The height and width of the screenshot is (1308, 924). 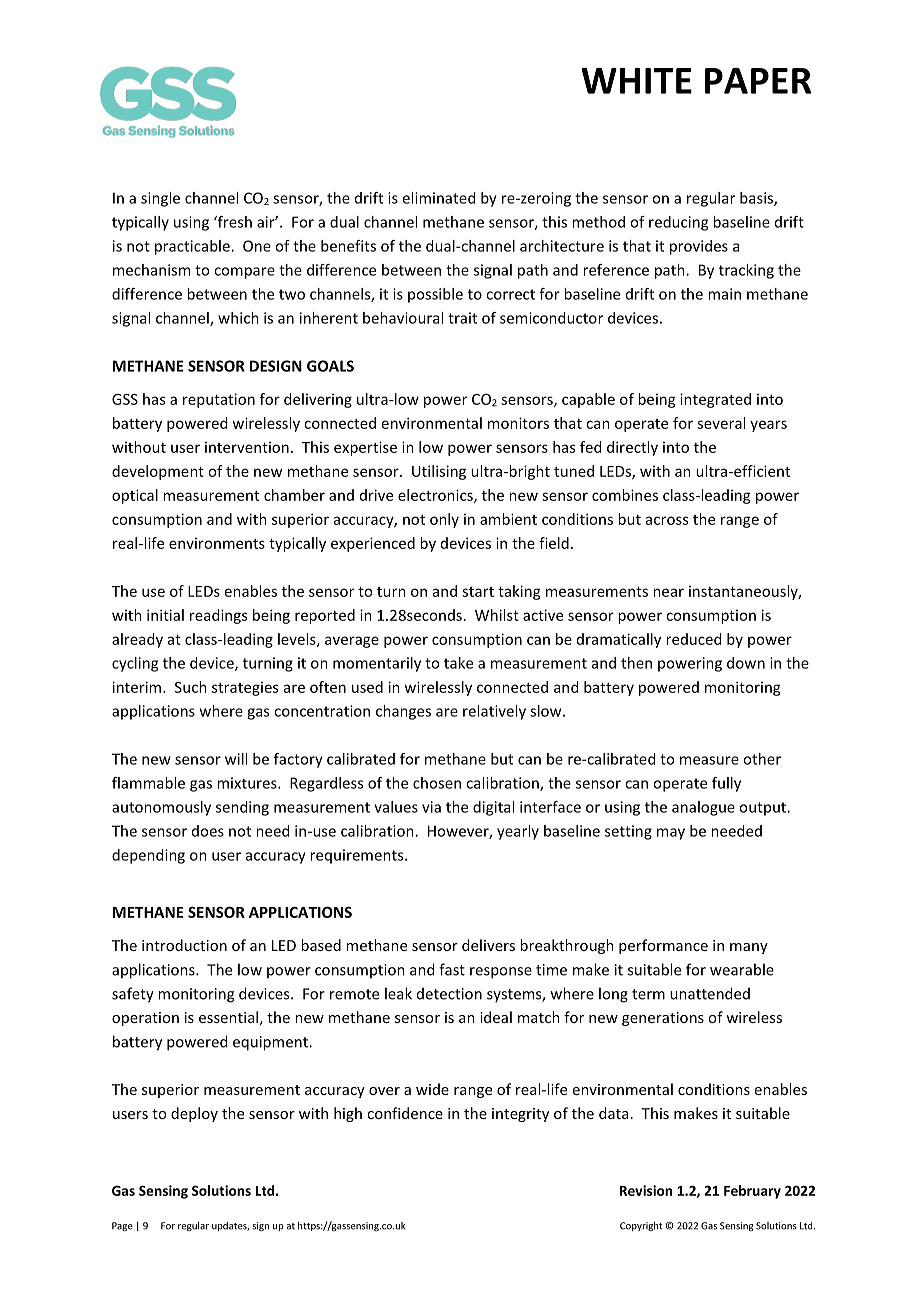 What do you see at coordinates (667, 520) in the screenshot?
I see `across` at bounding box center [667, 520].
